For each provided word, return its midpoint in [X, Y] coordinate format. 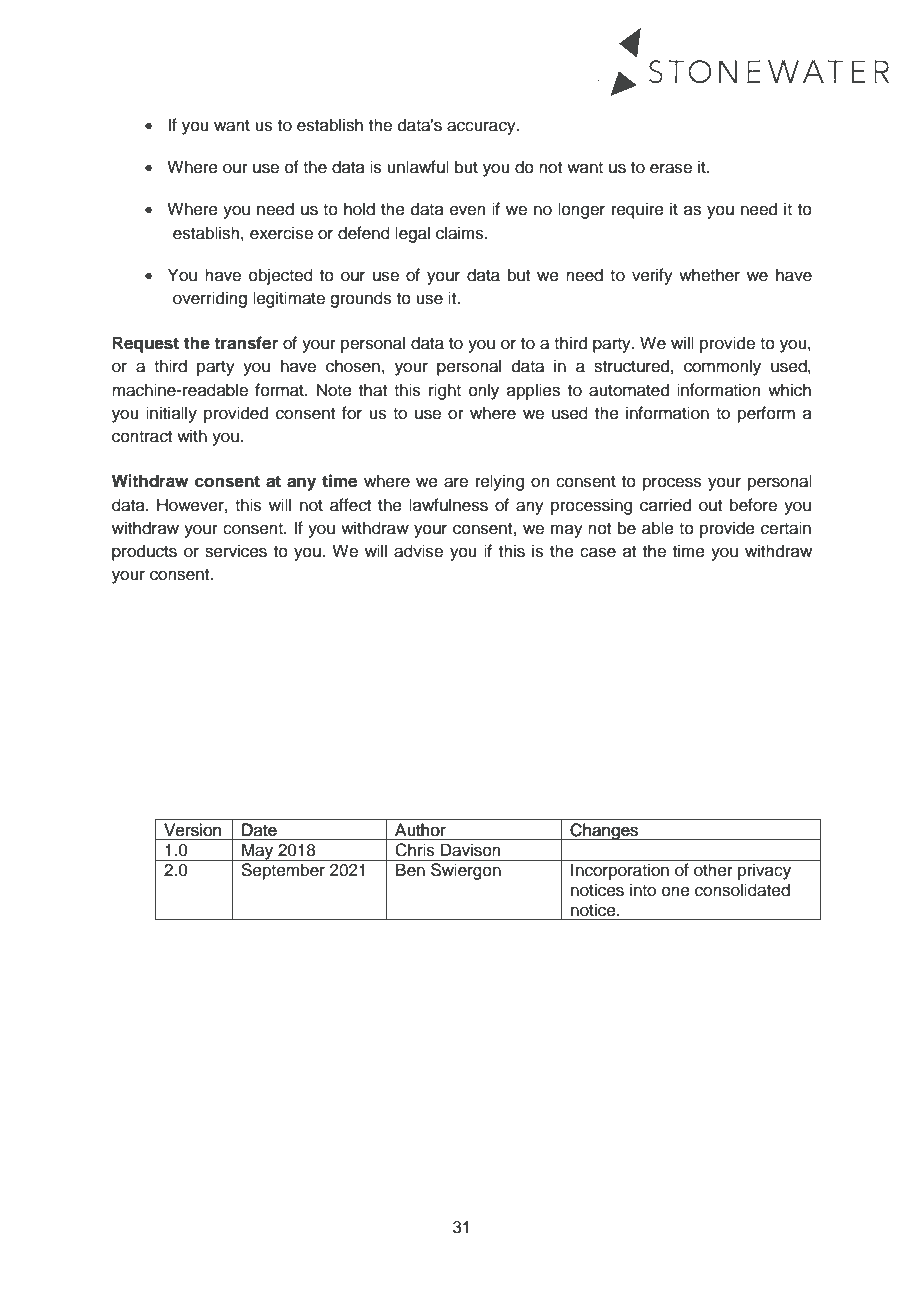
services [236, 551]
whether [709, 275]
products [144, 552]
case [598, 552]
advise [418, 551]
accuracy [482, 128]
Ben [410, 870]
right [445, 391]
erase [671, 168]
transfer [246, 343]
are [456, 482]
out [710, 506]
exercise [281, 233]
